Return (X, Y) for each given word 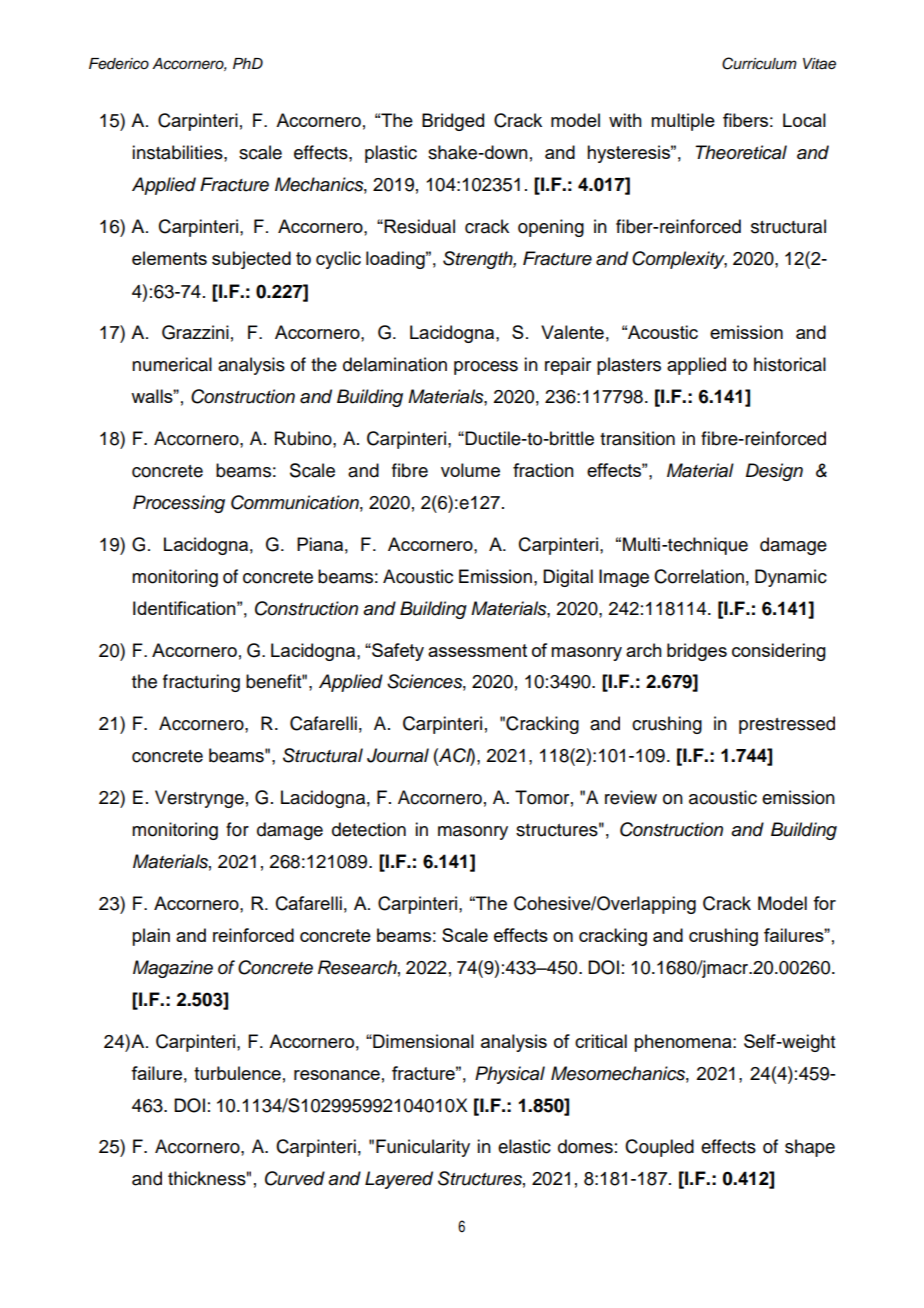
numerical (172, 364)
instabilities (178, 152)
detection (369, 829)
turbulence (237, 1073)
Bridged (453, 122)
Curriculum (759, 63)
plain (151, 937)
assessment (477, 650)
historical (790, 364)
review (631, 797)
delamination (395, 364)
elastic (524, 1146)
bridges (697, 652)
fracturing (201, 683)
